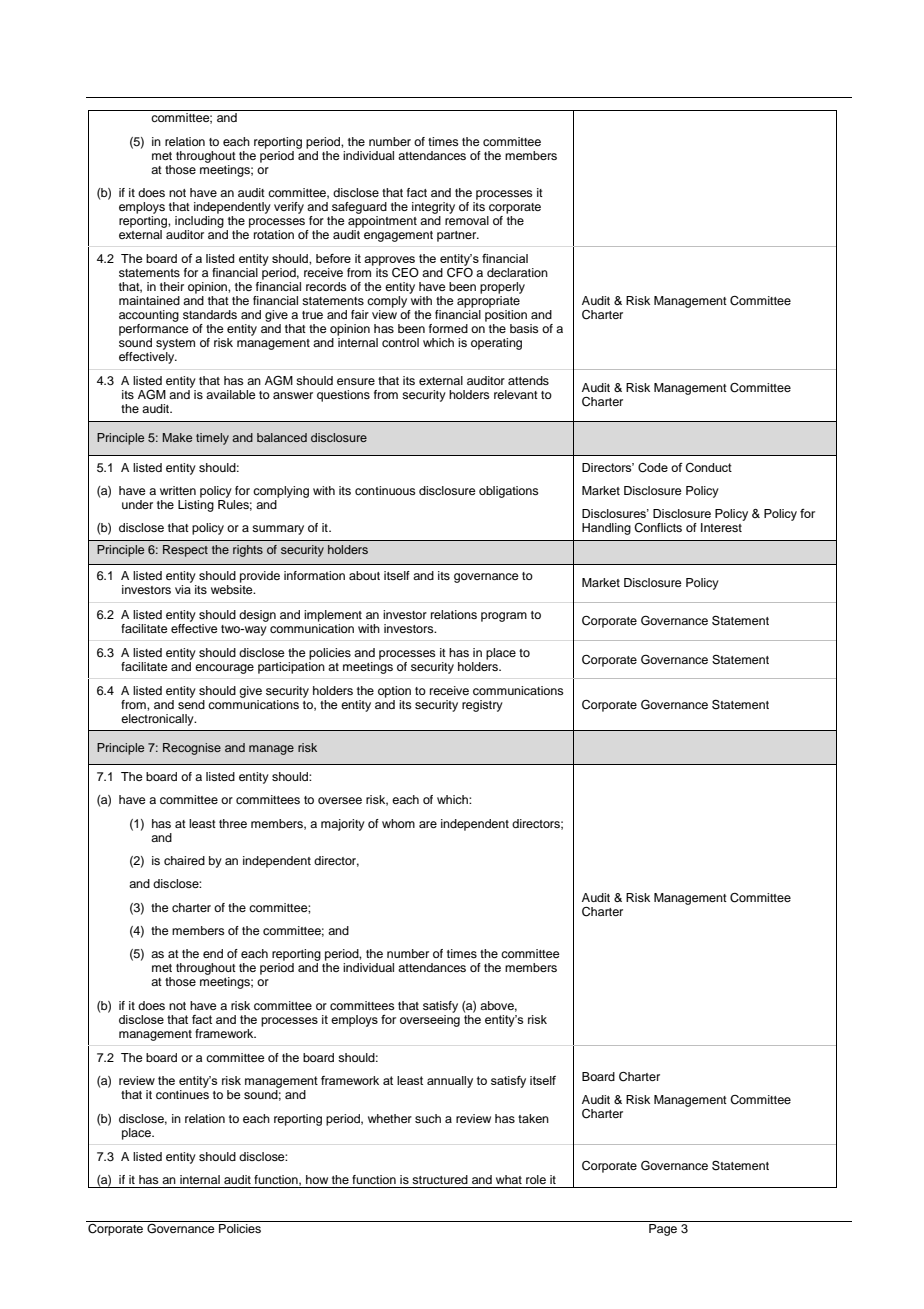 The width and height of the screenshot is (924, 1309). What do you see at coordinates (458, 236) in the screenshot?
I see `partner` at bounding box center [458, 236].
